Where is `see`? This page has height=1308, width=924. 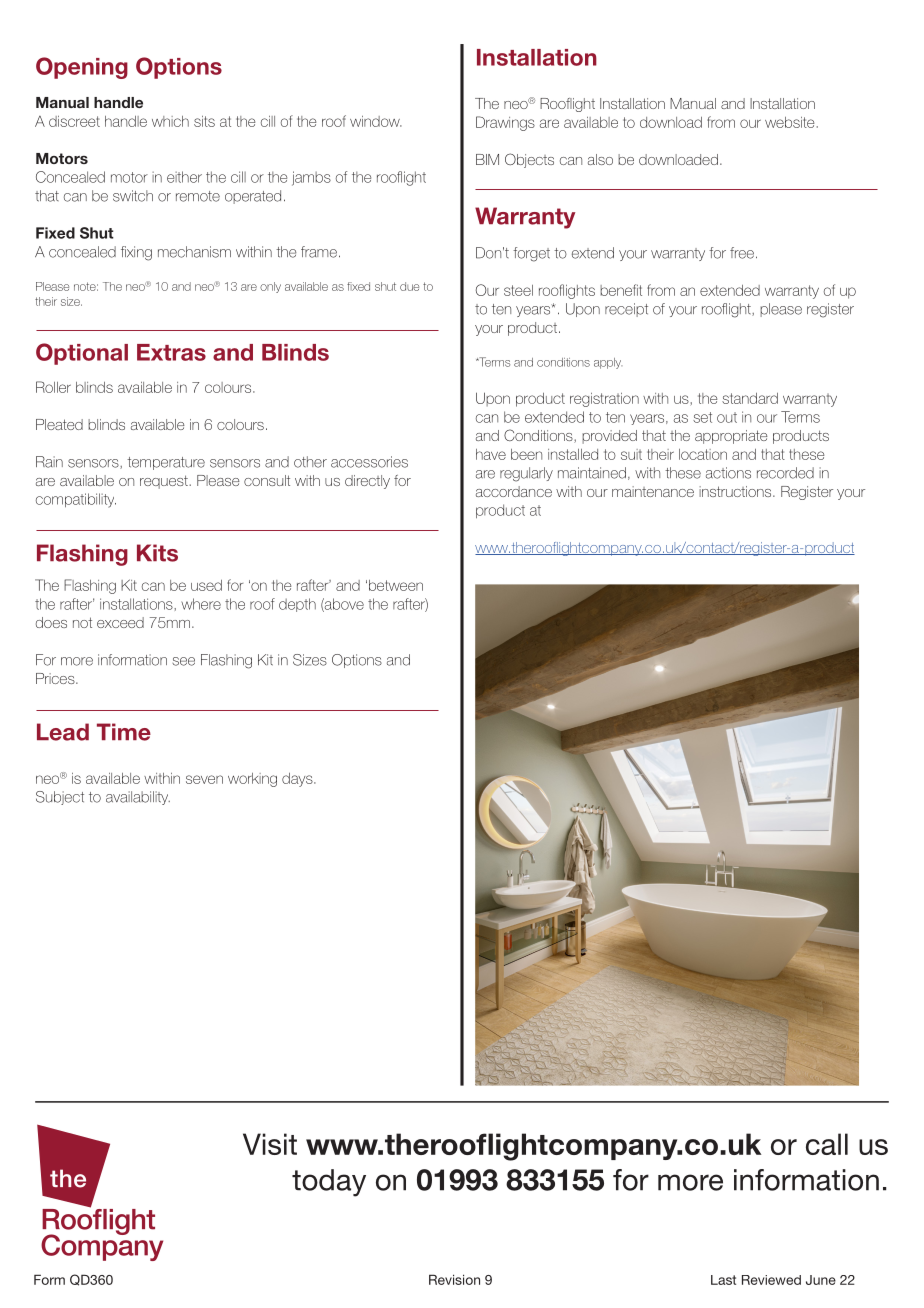
see is located at coordinates (183, 661).
